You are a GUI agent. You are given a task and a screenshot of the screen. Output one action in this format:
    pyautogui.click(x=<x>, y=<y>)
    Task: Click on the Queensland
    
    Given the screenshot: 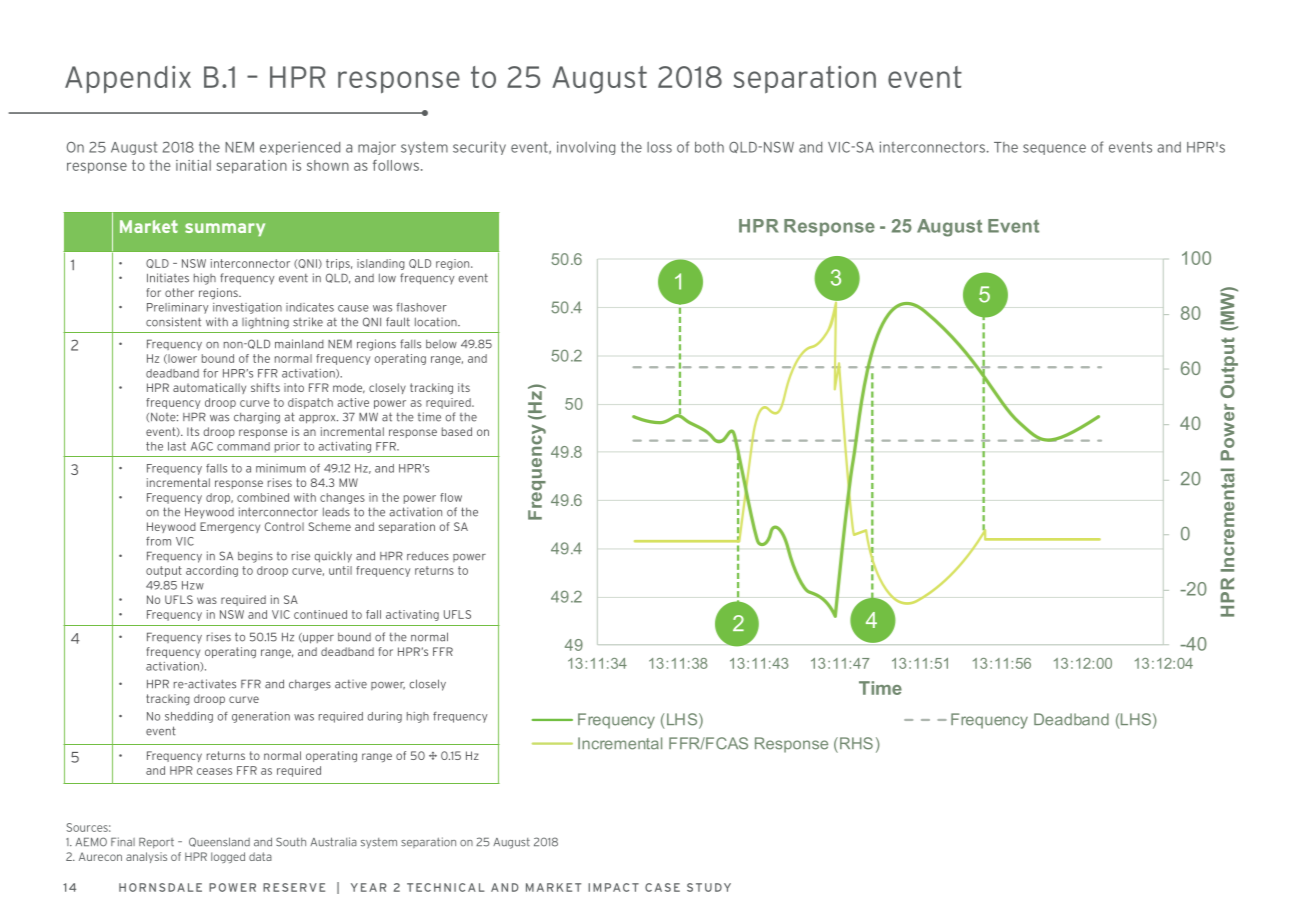 What is the action you would take?
    pyautogui.click(x=219, y=842)
